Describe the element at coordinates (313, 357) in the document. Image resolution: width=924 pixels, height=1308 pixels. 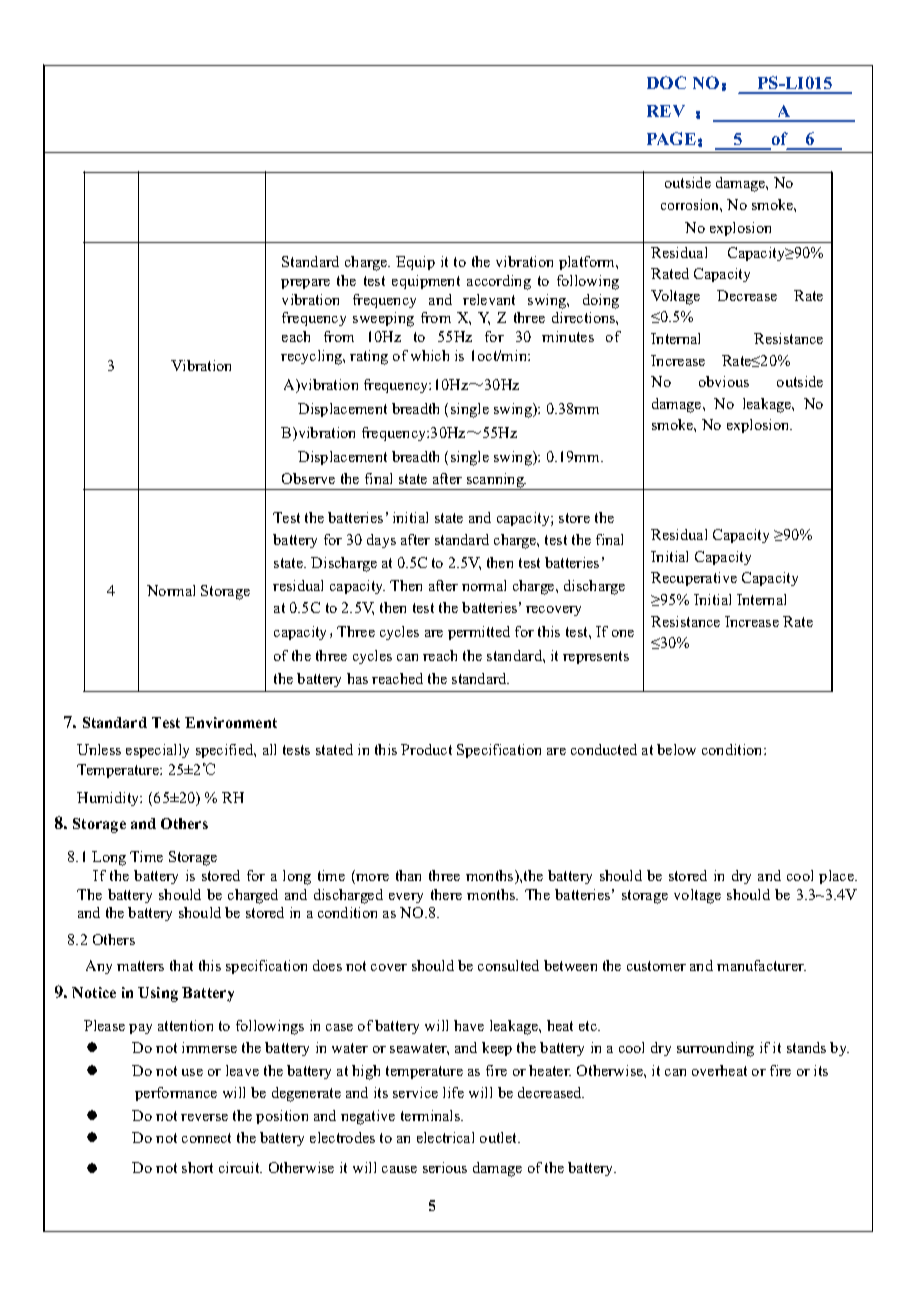
I see `recycling` at that location.
